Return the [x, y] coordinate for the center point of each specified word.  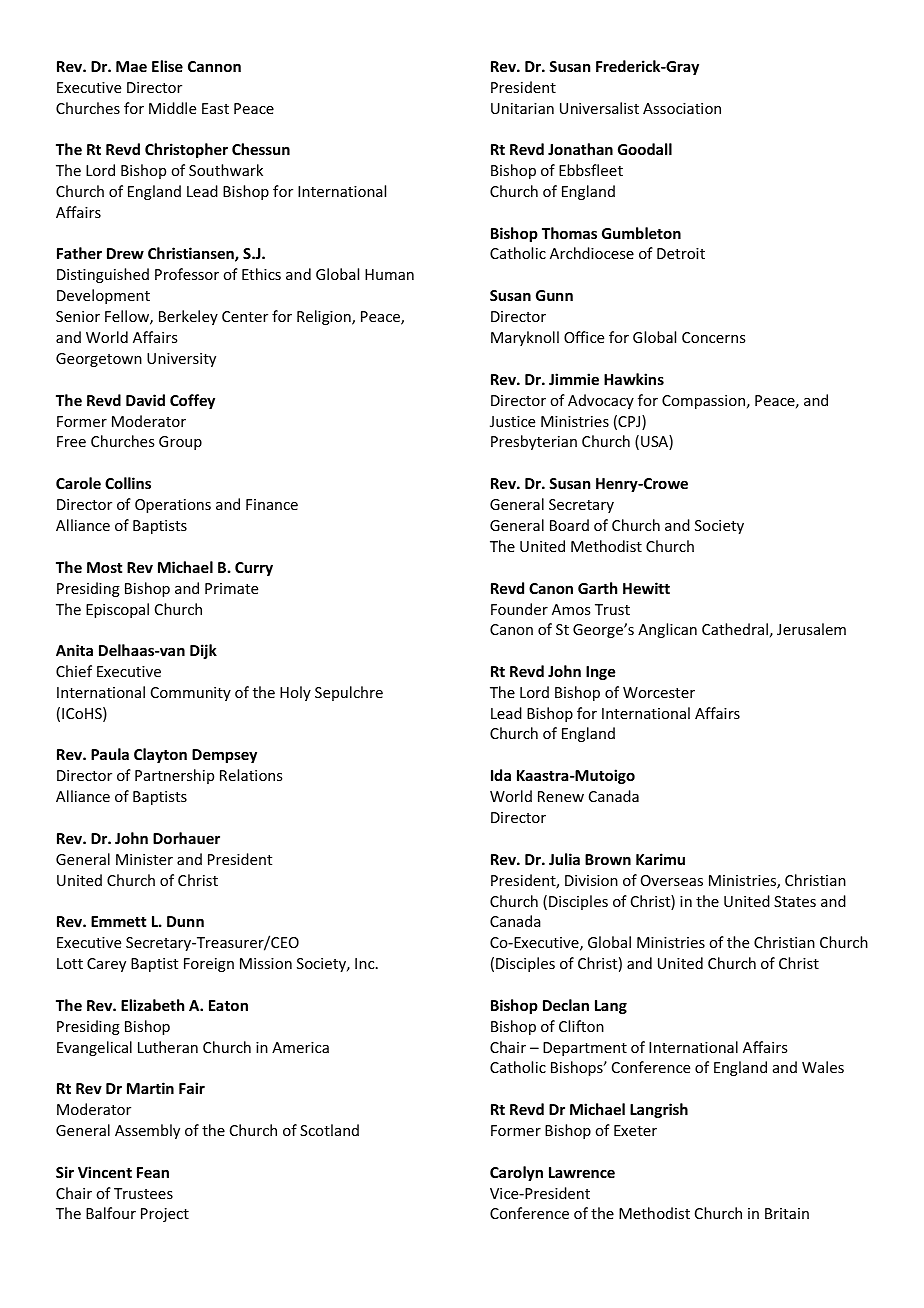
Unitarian [522, 108]
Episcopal [117, 610]
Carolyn [516, 1173]
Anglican [667, 630]
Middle [172, 108]
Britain [787, 1213]
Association [682, 108]
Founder [519, 609]
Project [165, 1215]
